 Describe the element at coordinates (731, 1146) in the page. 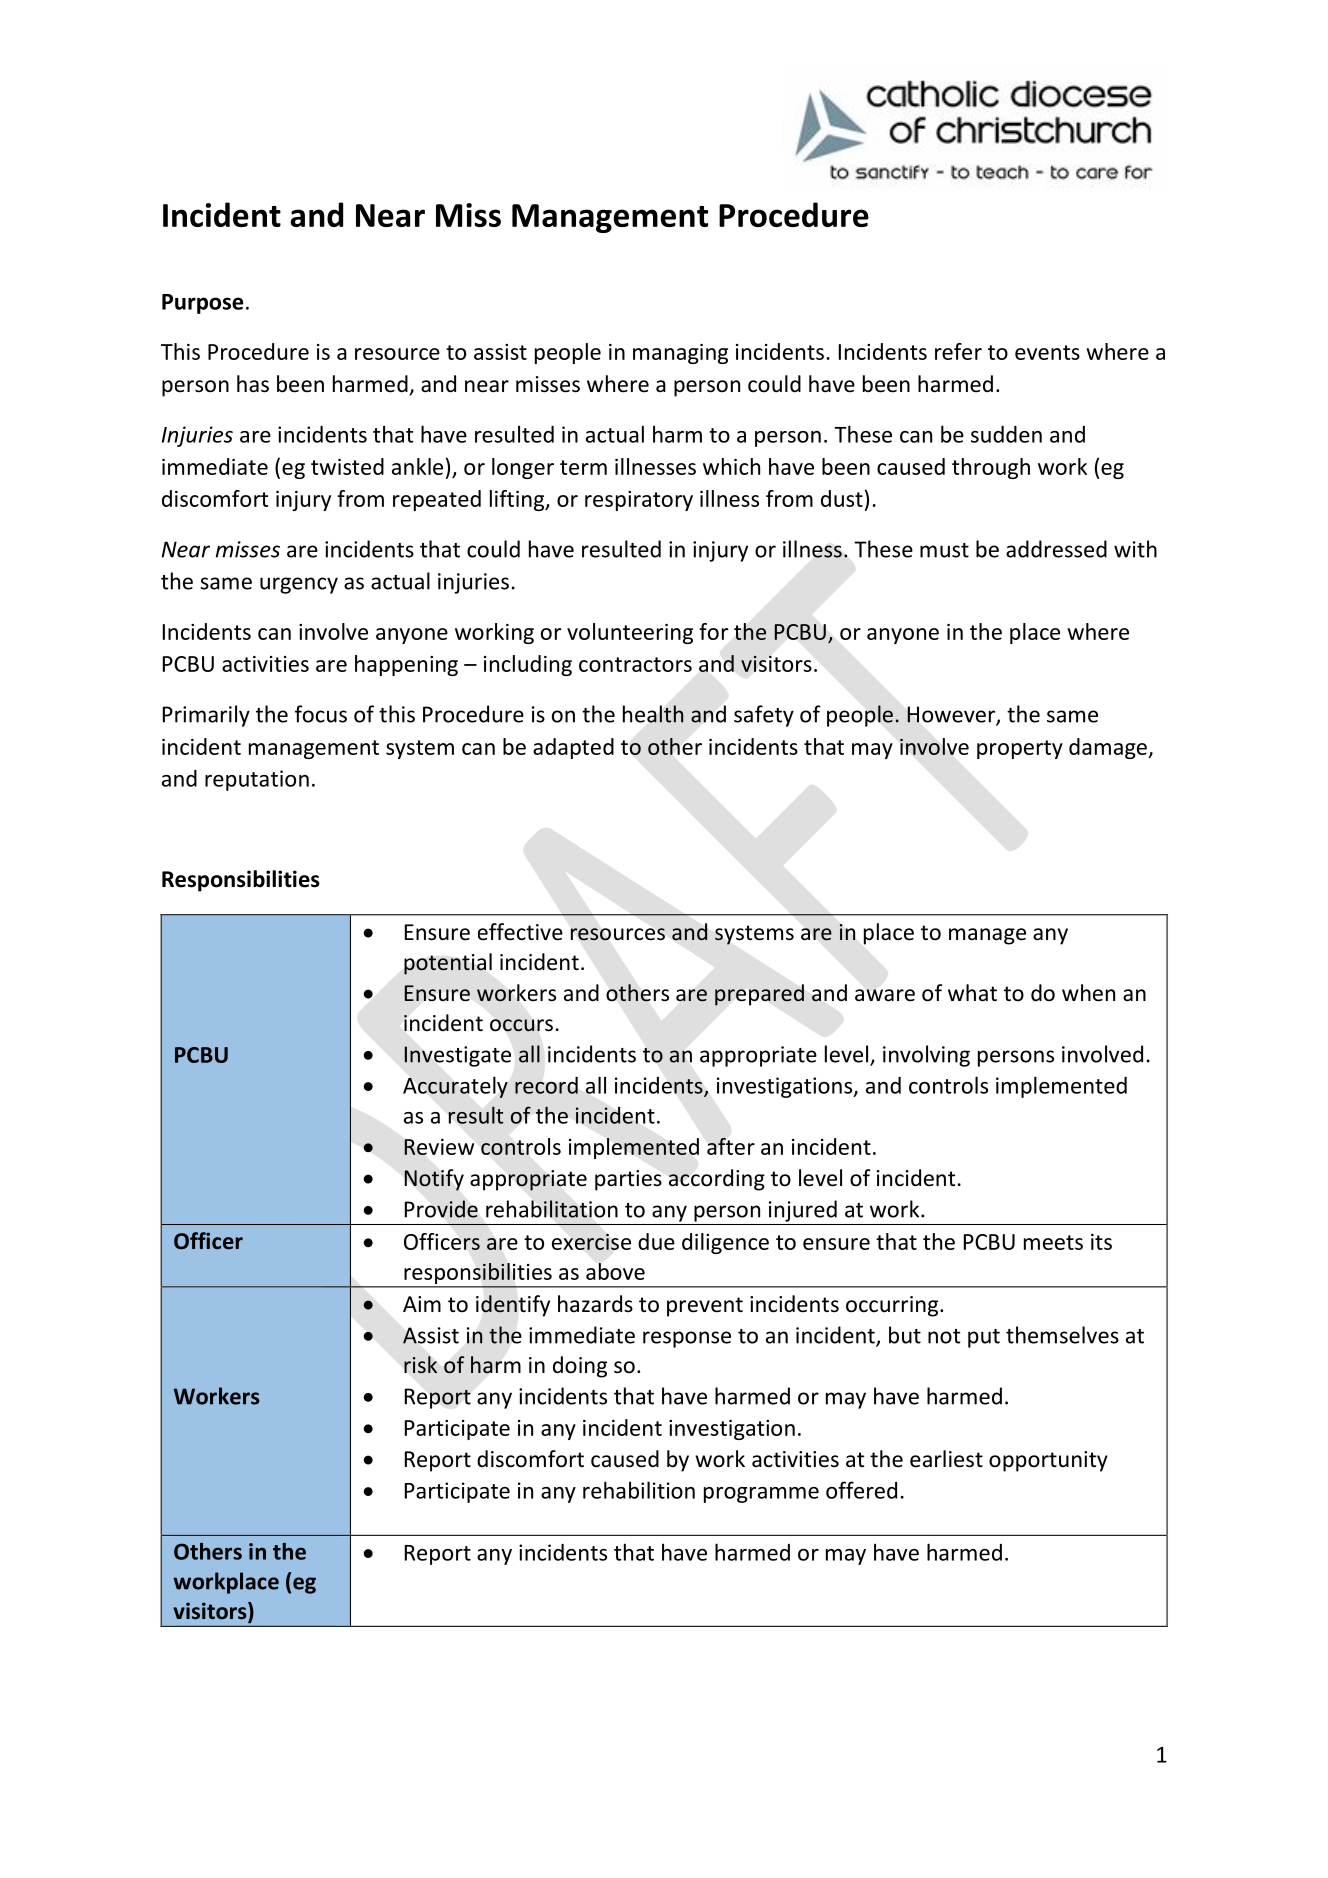

I see `after` at that location.
